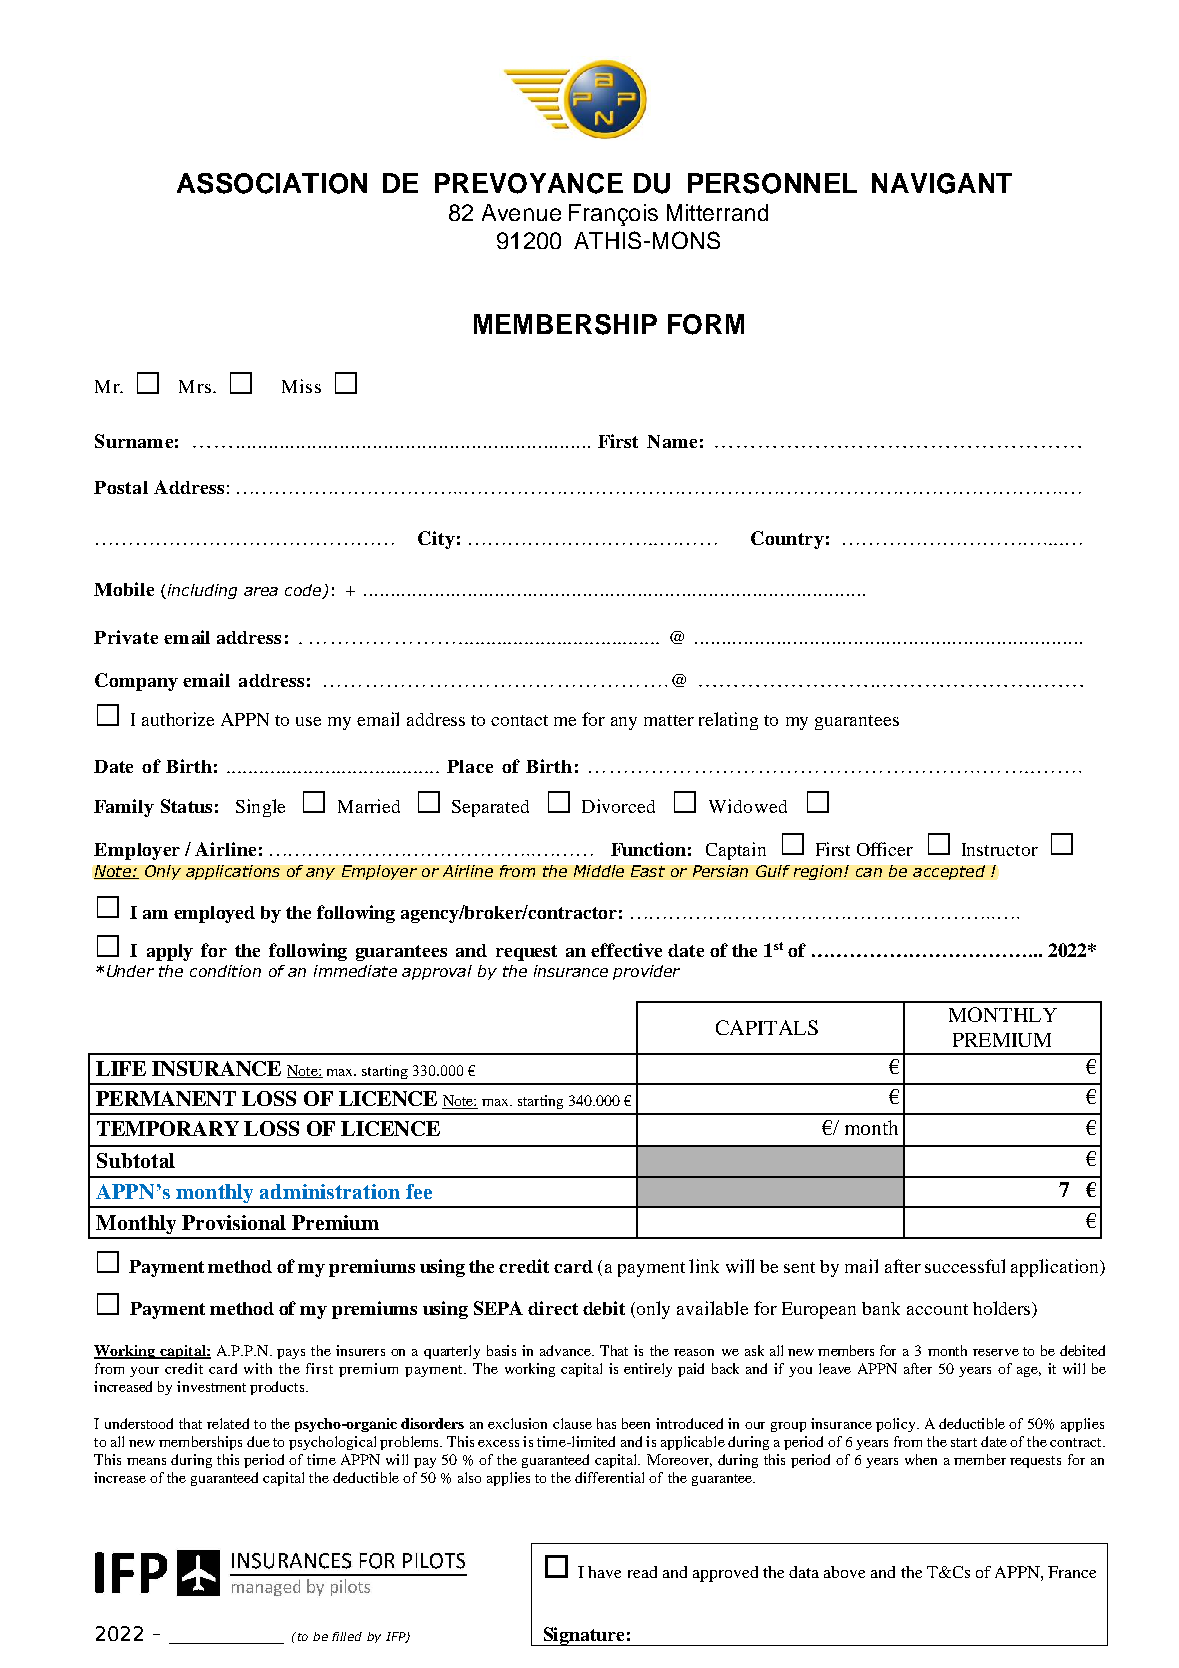  Describe the element at coordinates (521, 212) in the screenshot. I see `Avenue` at that location.
